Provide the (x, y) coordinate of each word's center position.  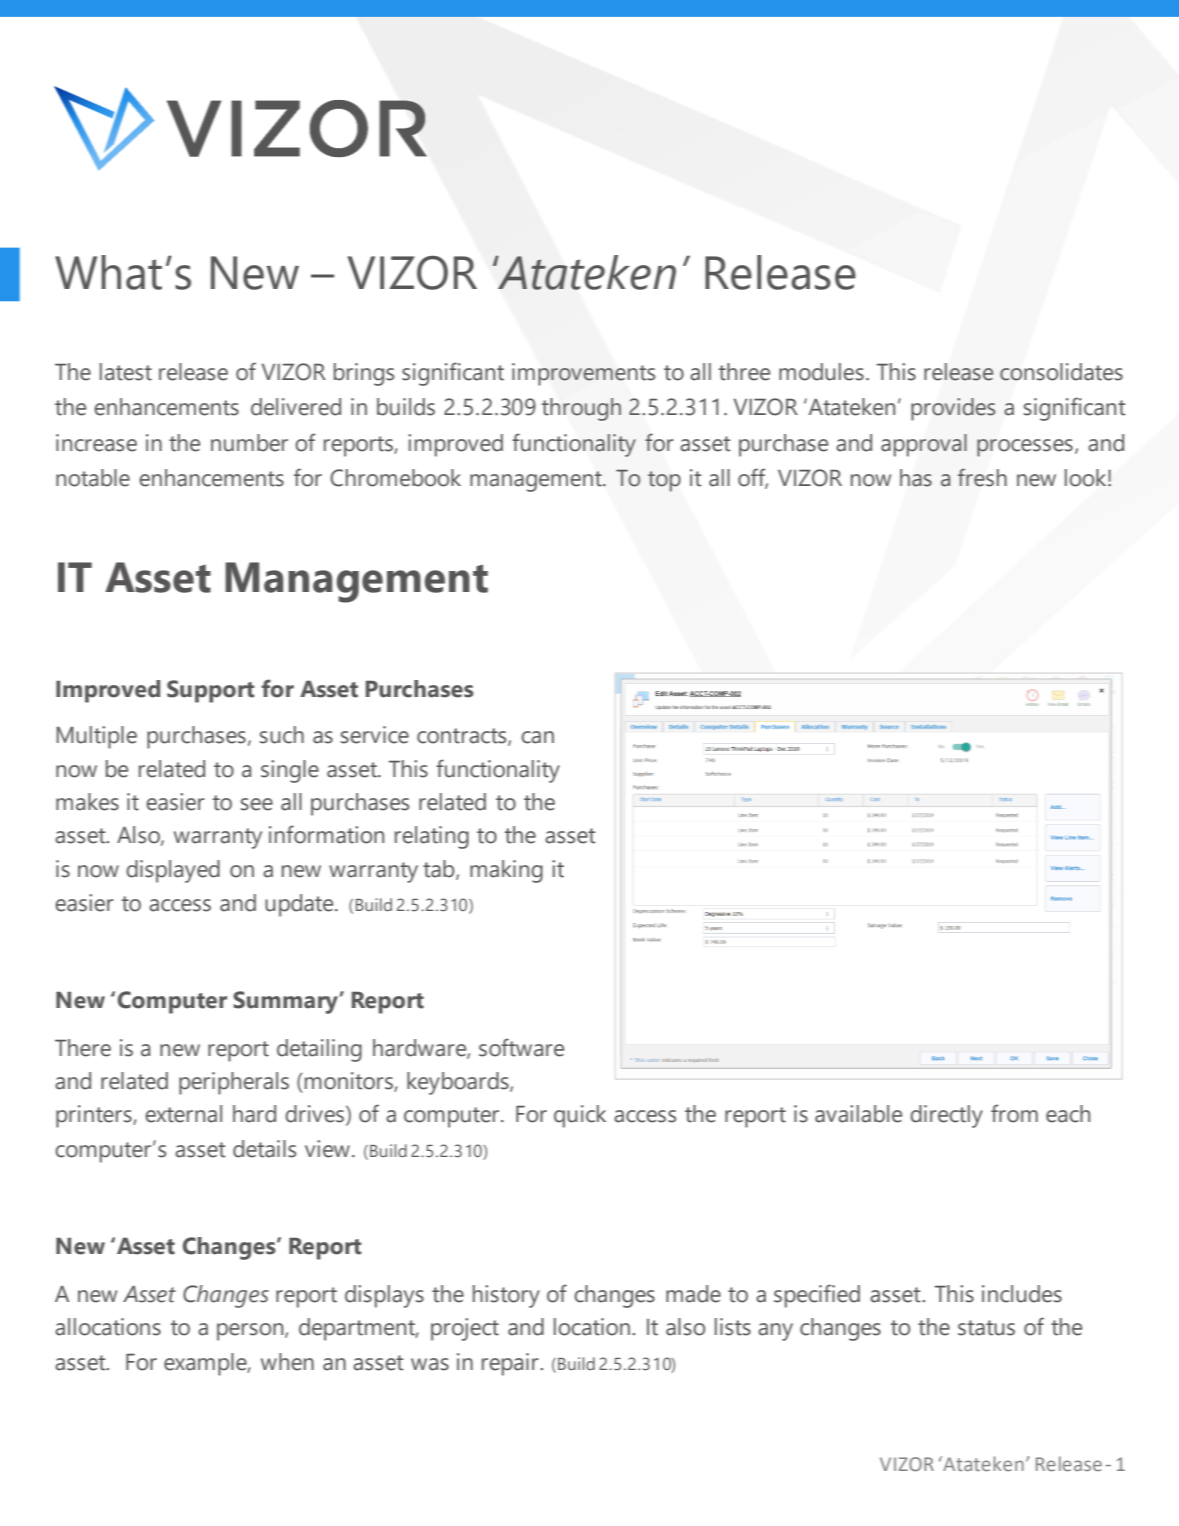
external (183, 1114)
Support (210, 691)
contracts (463, 737)
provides (953, 409)
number (249, 443)
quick (580, 1116)
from (1014, 1113)
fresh (982, 477)
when (287, 1362)
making (506, 871)
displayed (173, 871)
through (581, 409)
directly (946, 1116)
